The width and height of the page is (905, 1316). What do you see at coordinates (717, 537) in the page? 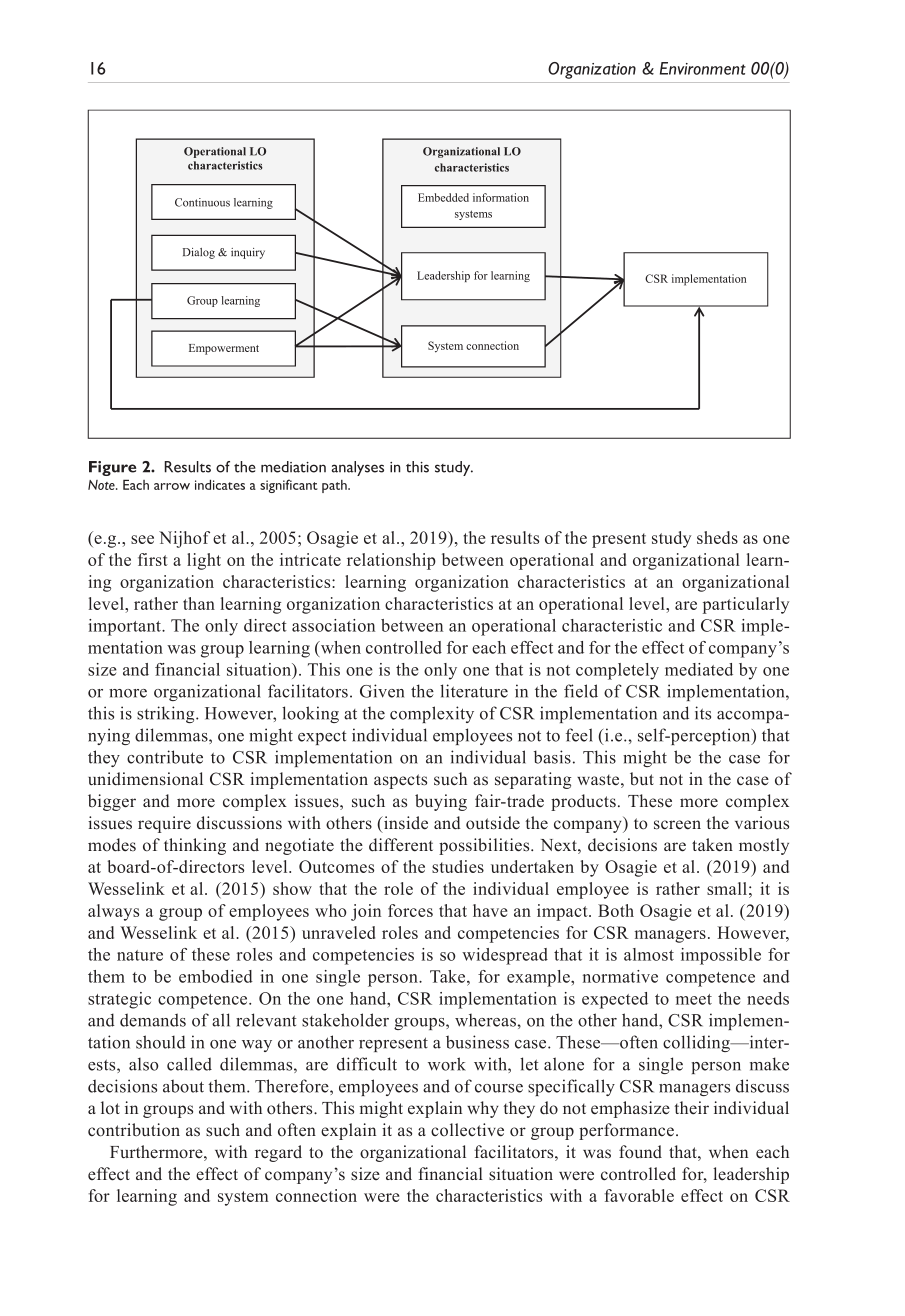
I see `sheds` at bounding box center [717, 537].
